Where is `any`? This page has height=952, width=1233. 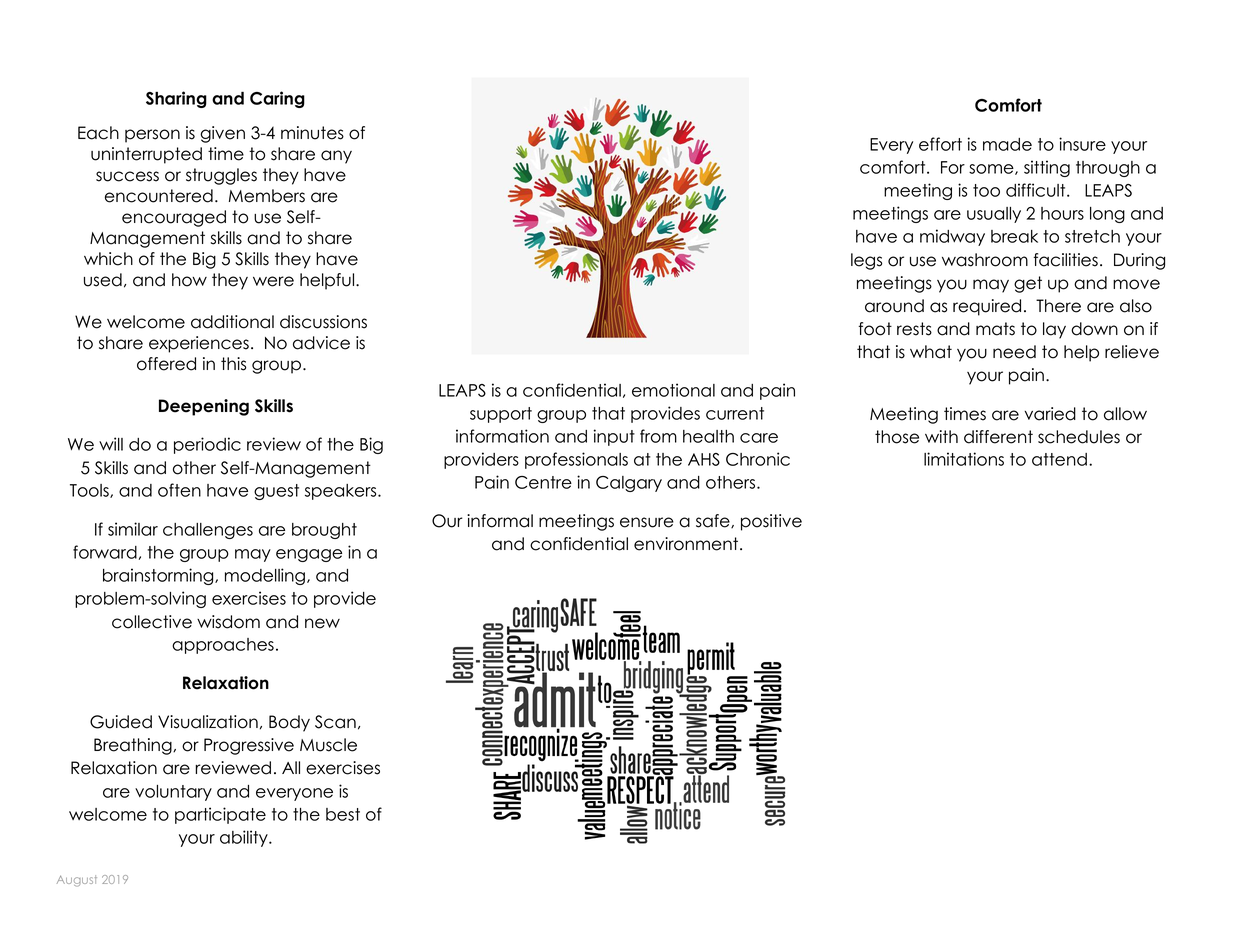
any is located at coordinates (336, 157).
